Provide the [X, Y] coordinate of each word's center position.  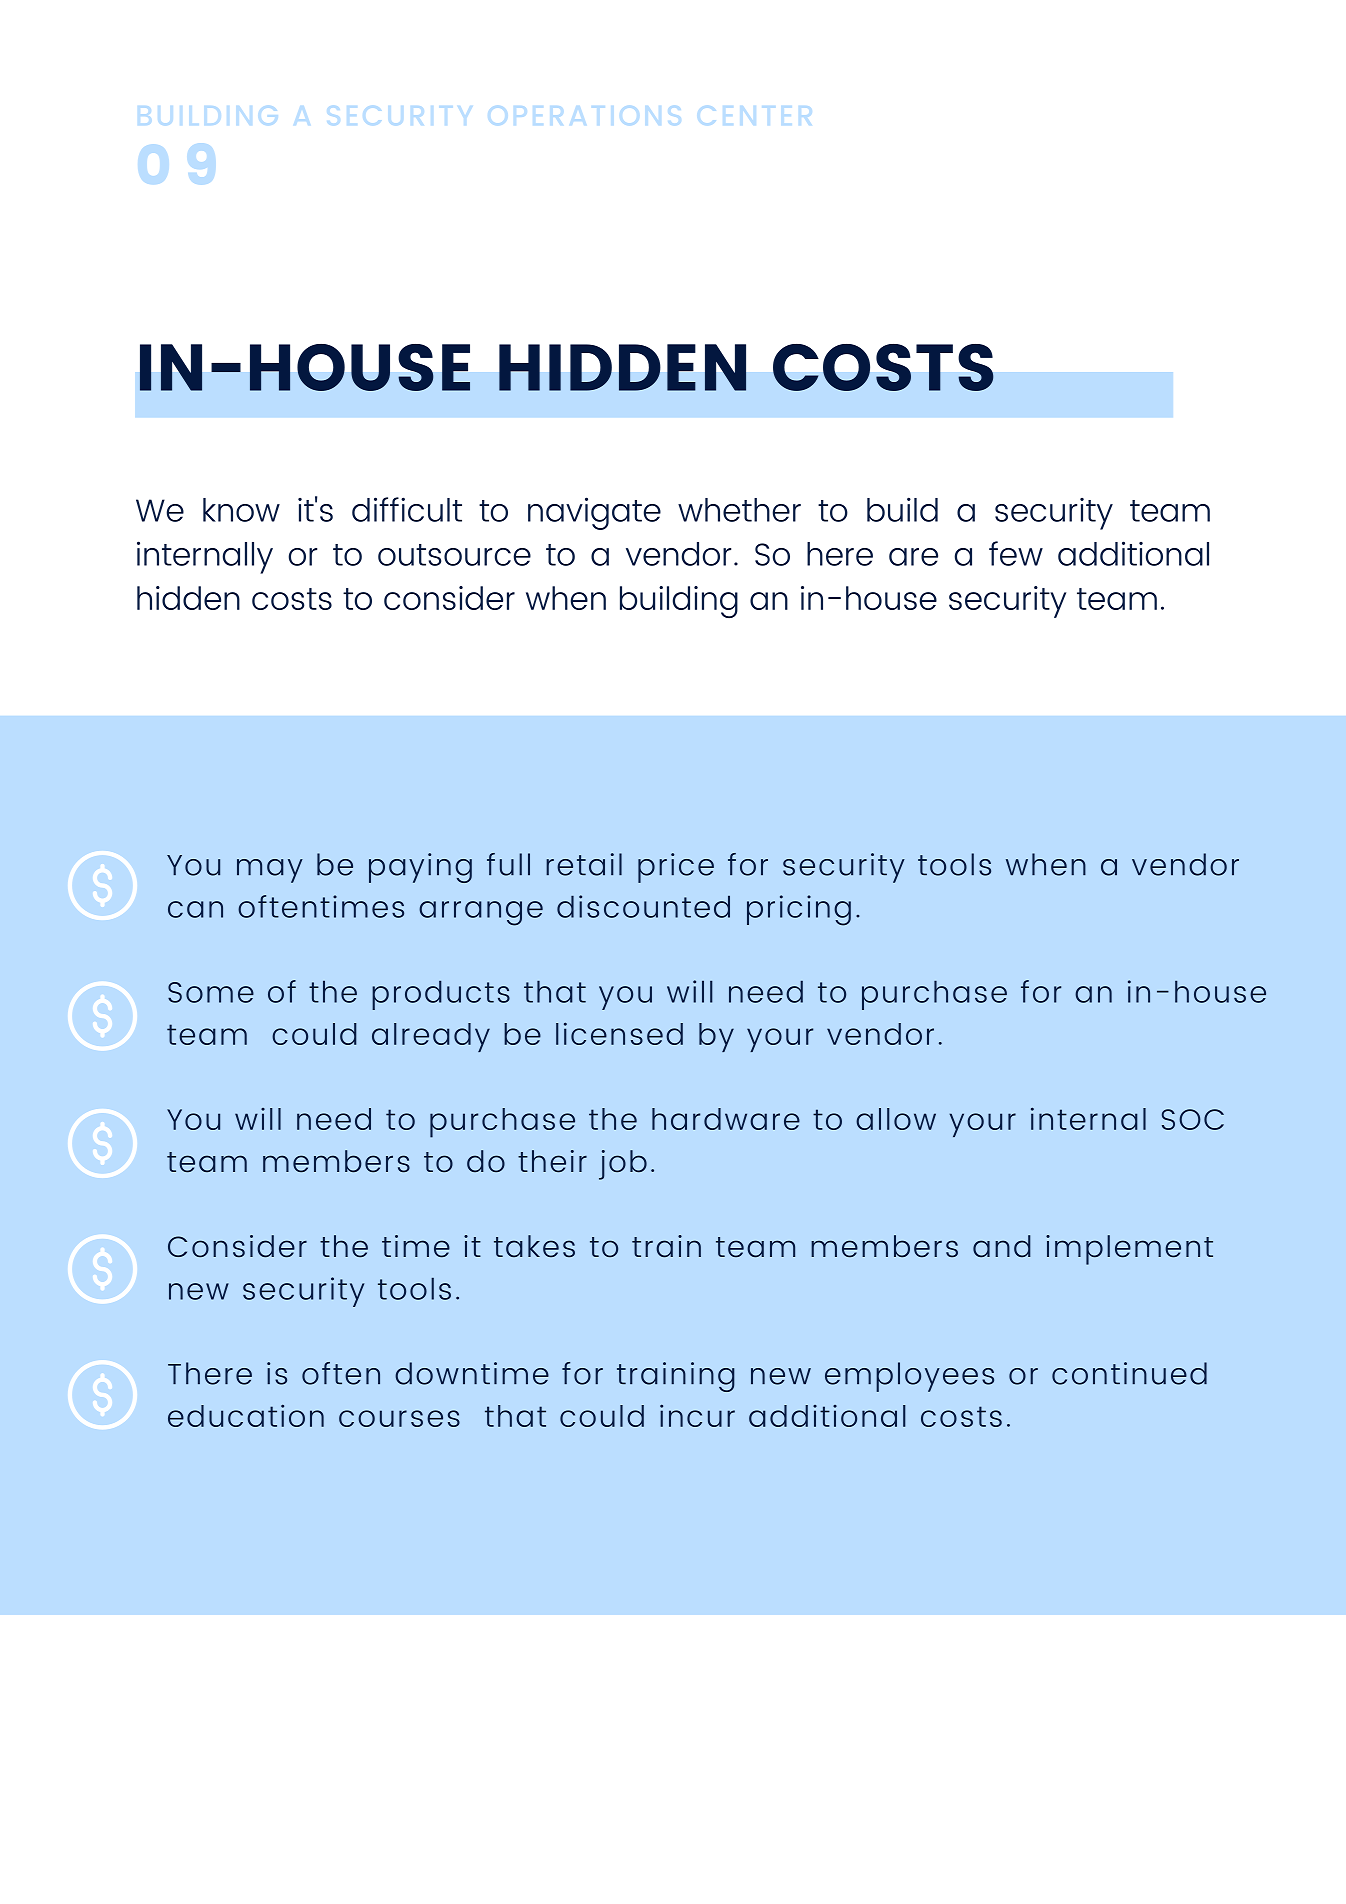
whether [739, 510]
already [431, 1037]
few [1016, 553]
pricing [799, 910]
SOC [1193, 1119]
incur [697, 1415]
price [676, 868]
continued [1129, 1373]
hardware [726, 1119]
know [241, 510]
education [246, 1415]
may [270, 871]
